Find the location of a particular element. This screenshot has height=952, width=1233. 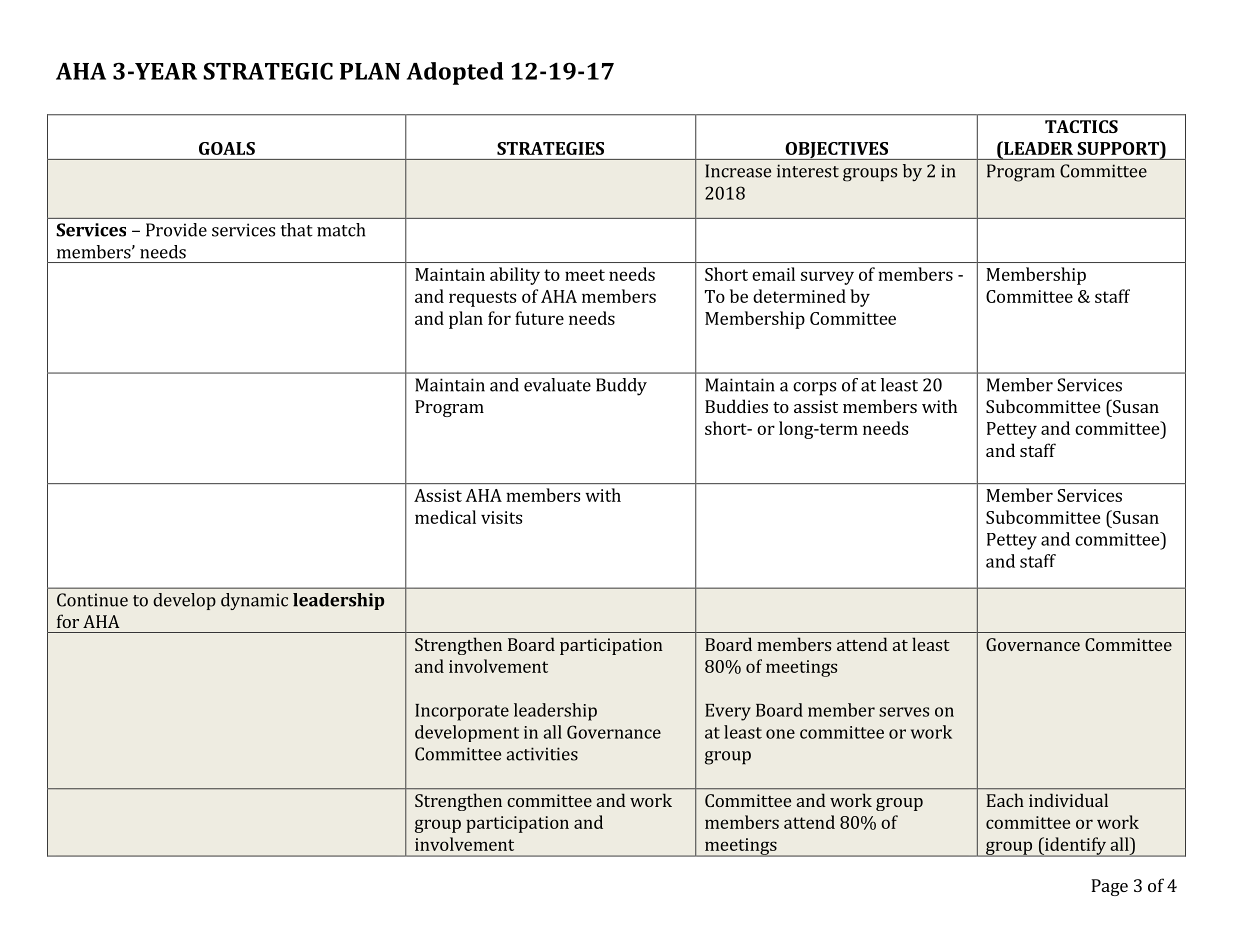

Every is located at coordinates (728, 712).
